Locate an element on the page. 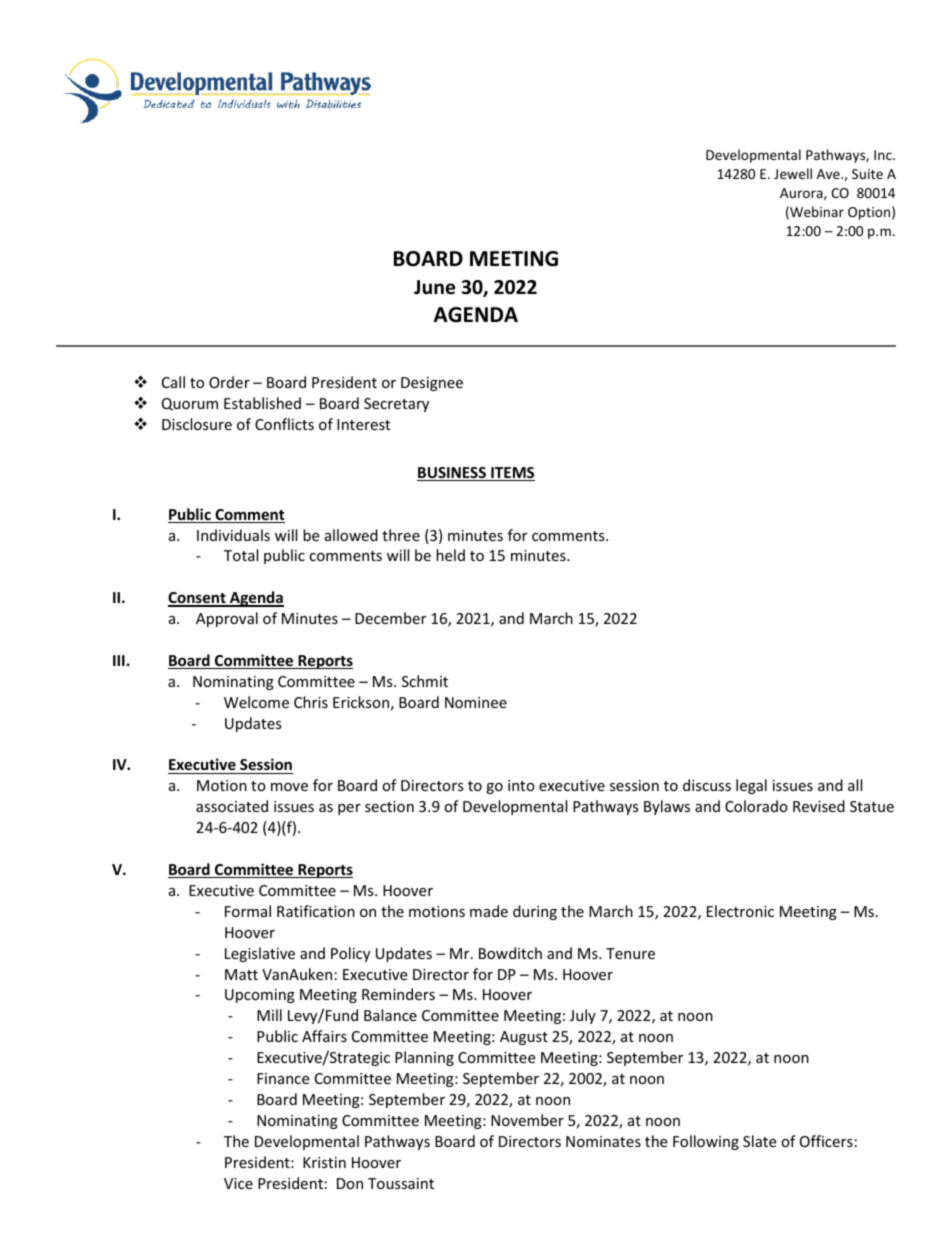 The height and width of the image is (1233, 952). Jewell is located at coordinates (793, 173).
